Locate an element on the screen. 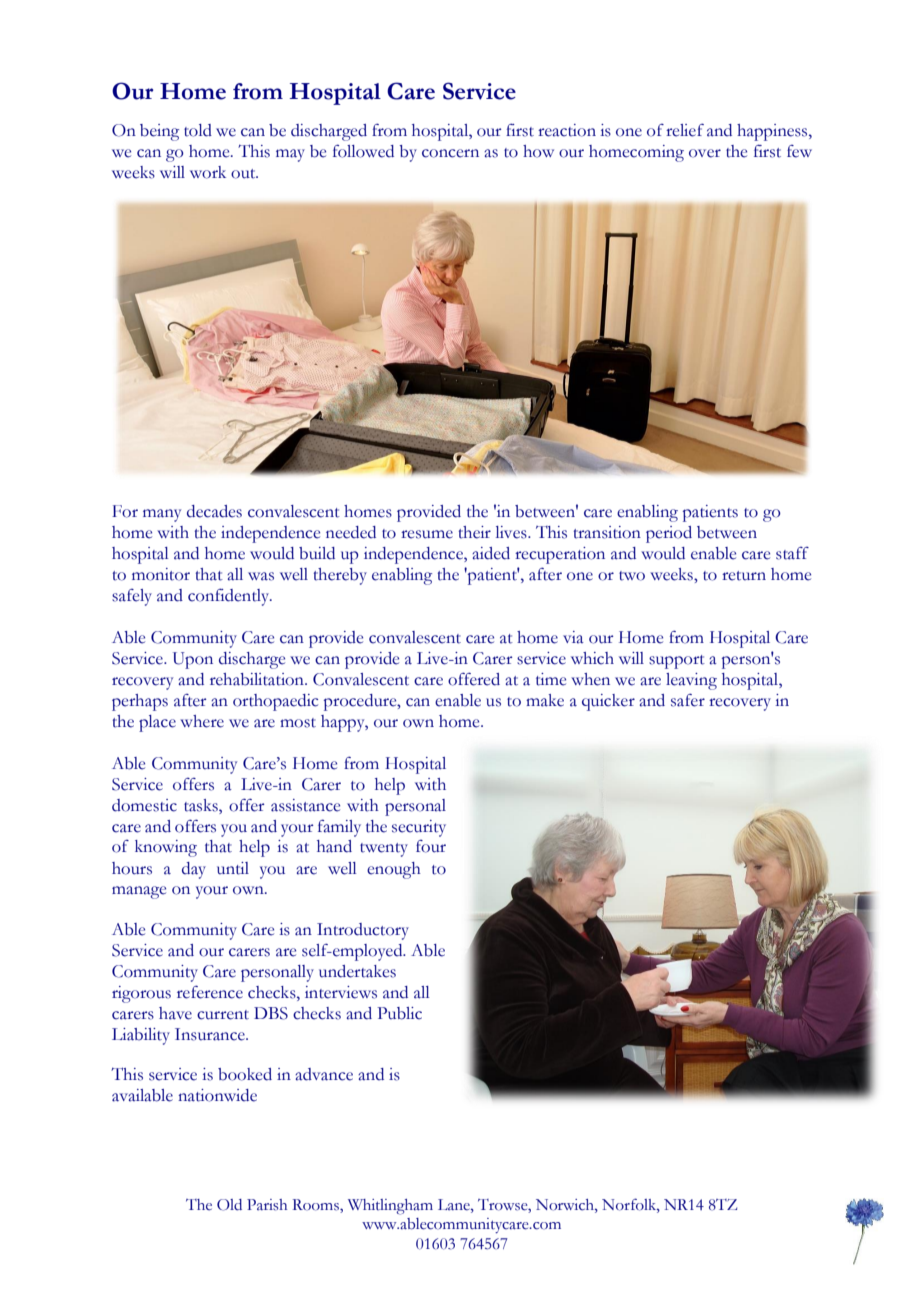 This screenshot has width=924, height=1308. relief is located at coordinates (685, 130).
